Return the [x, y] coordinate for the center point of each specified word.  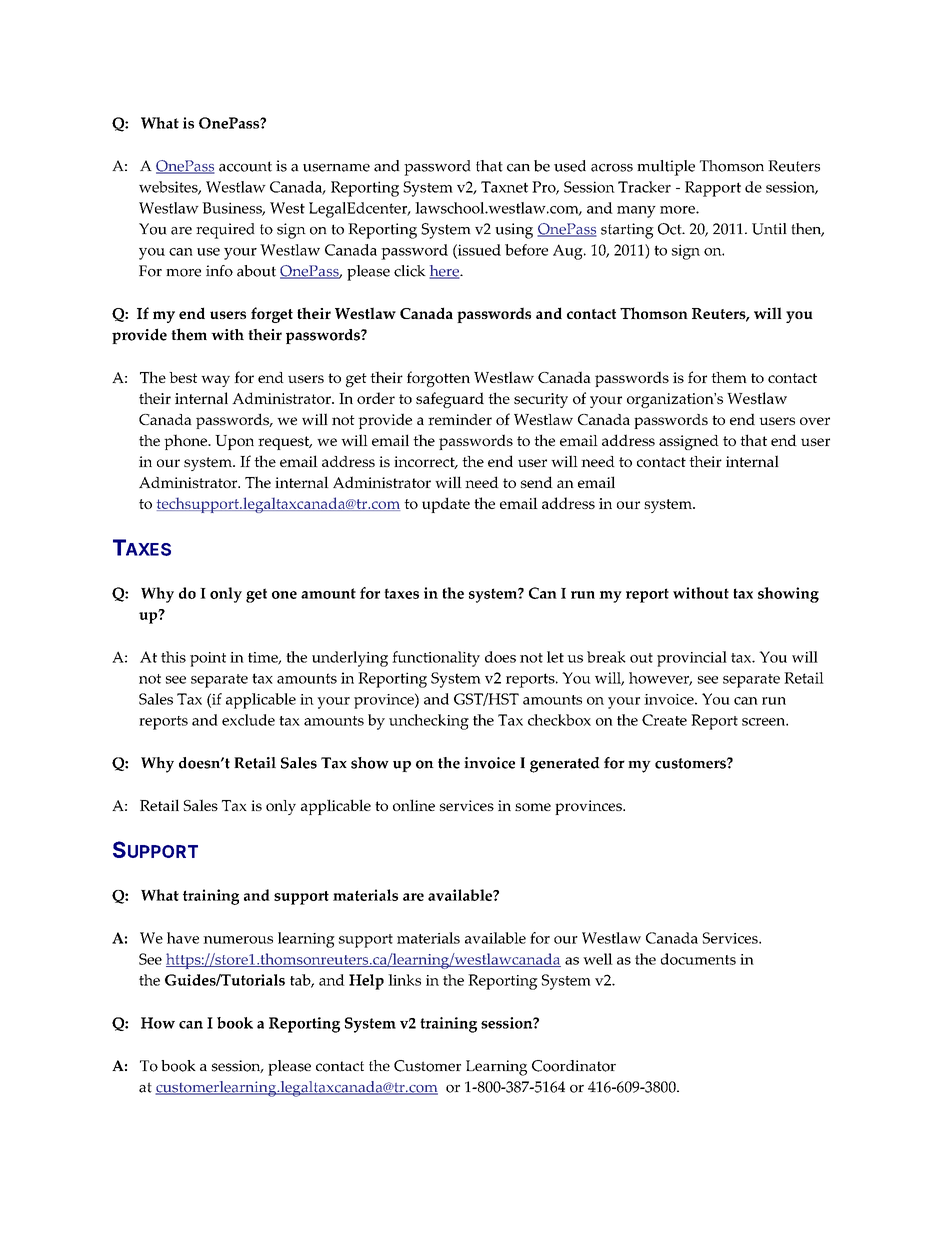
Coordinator [574, 1066]
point [208, 659]
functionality [436, 659]
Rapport [713, 189]
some [533, 807]
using [514, 231]
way [215, 381]
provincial [692, 659]
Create [664, 720]
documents [698, 959]
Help [366, 982]
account [245, 166]
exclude [248, 720]
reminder [460, 419]
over [815, 421]
